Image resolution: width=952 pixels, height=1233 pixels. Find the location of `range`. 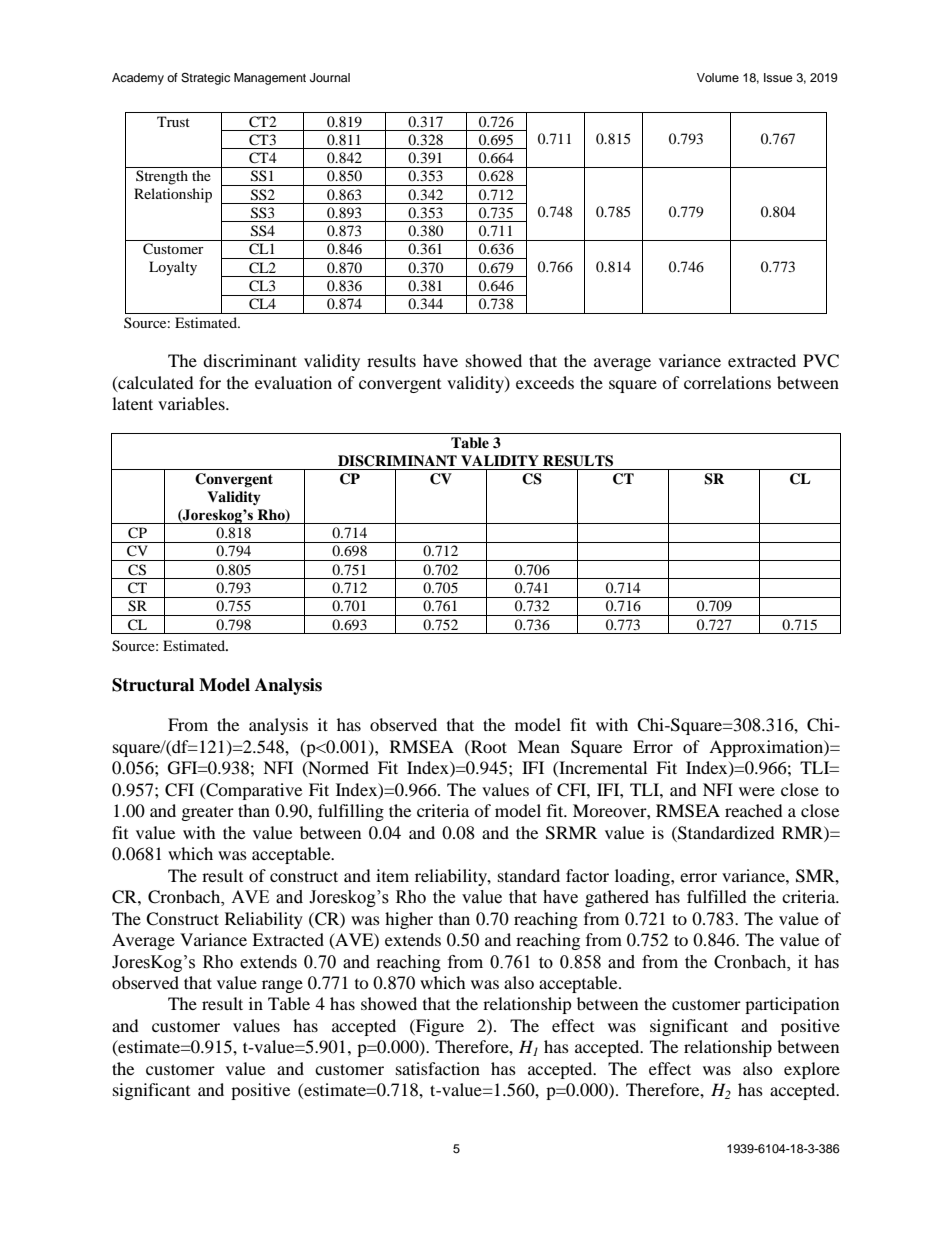

range is located at coordinates (282, 986).
